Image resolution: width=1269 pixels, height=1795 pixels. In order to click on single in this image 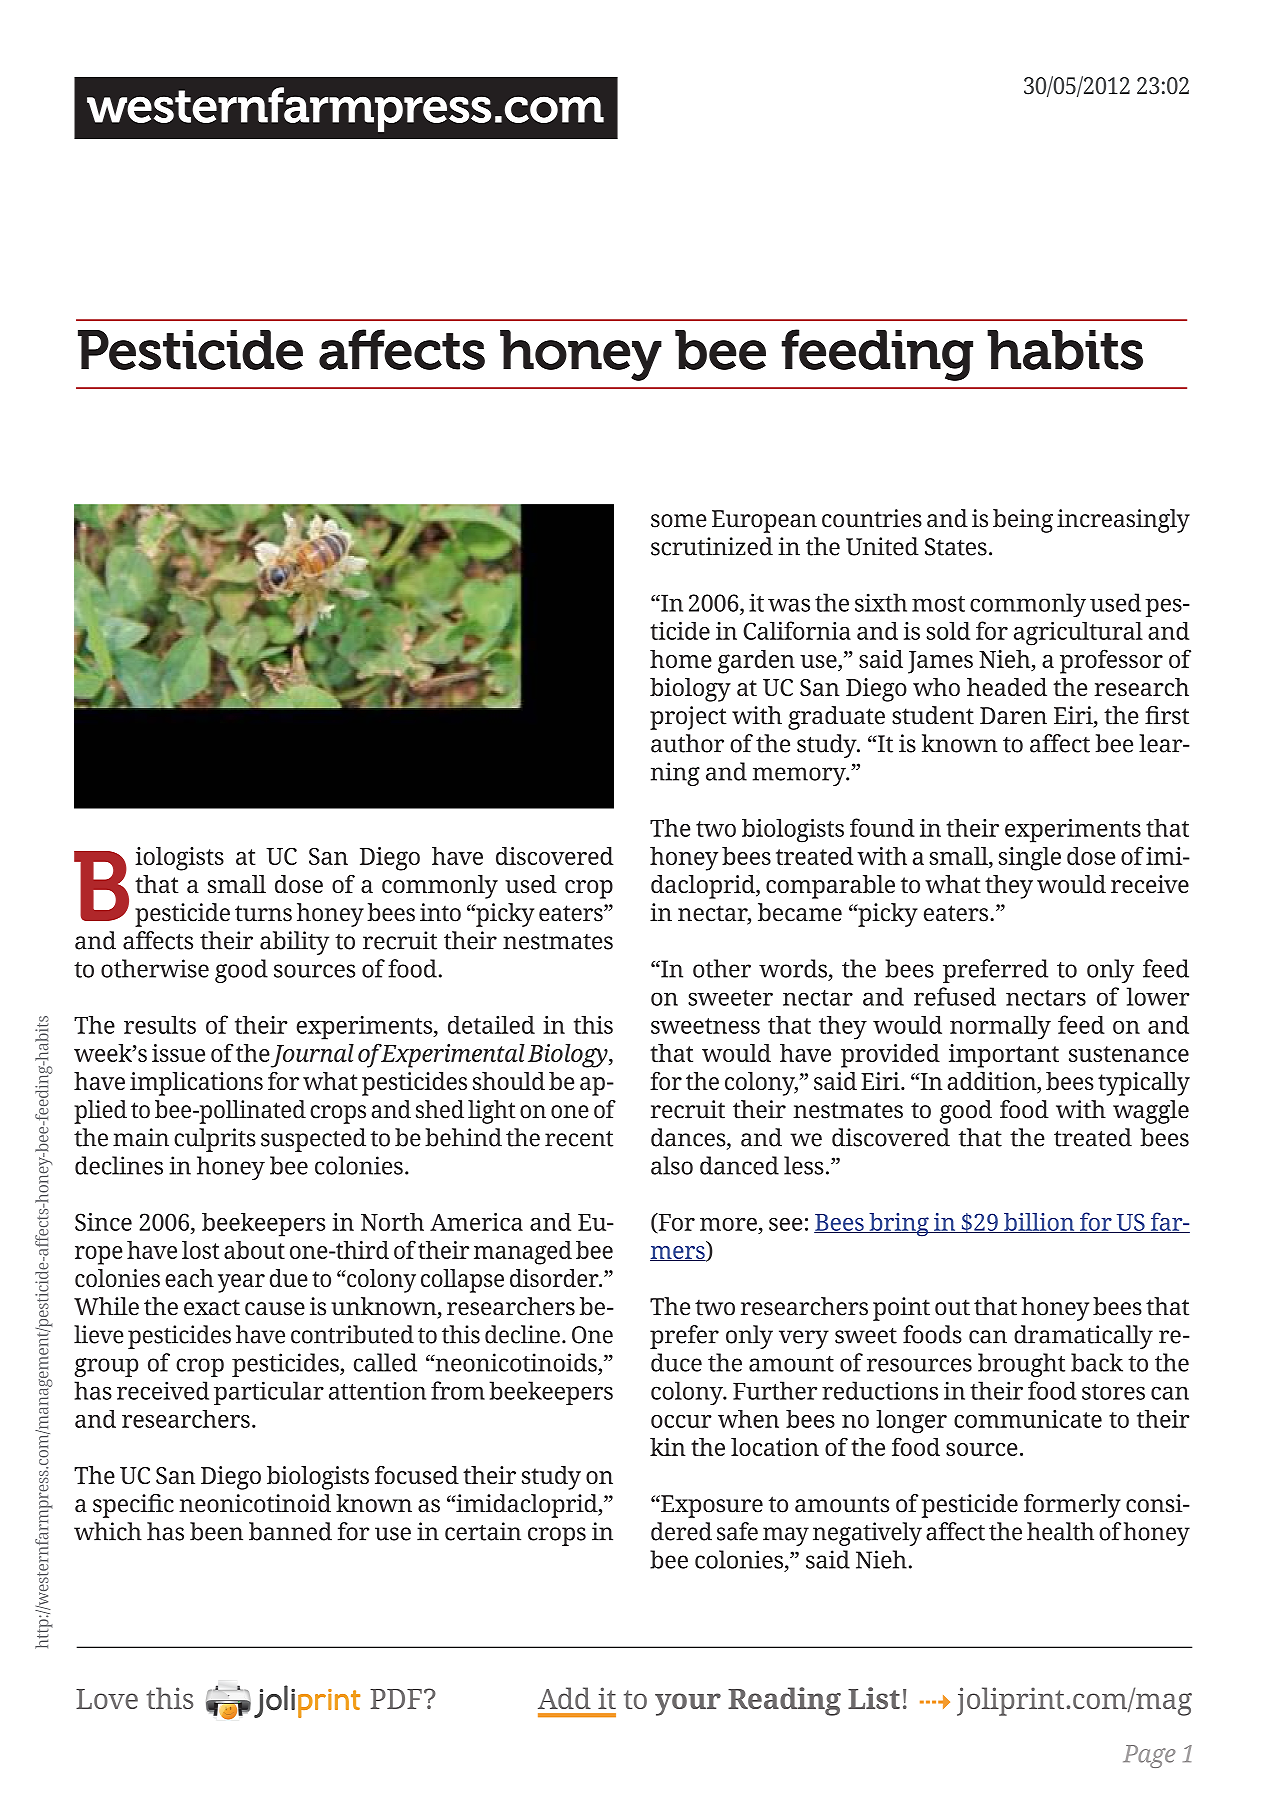, I will do `click(1029, 859)`.
